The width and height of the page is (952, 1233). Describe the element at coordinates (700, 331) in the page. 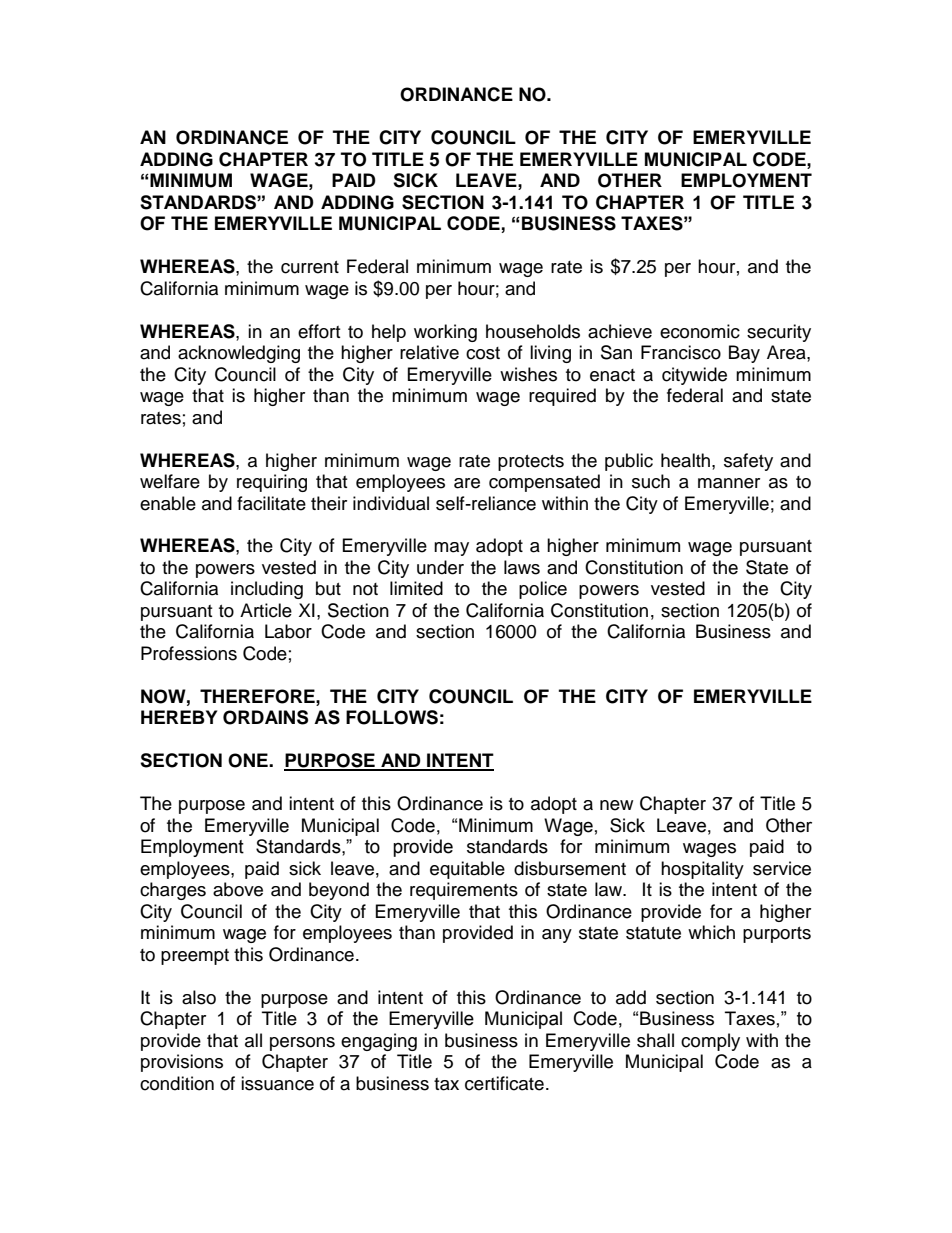

I see `economic` at that location.
